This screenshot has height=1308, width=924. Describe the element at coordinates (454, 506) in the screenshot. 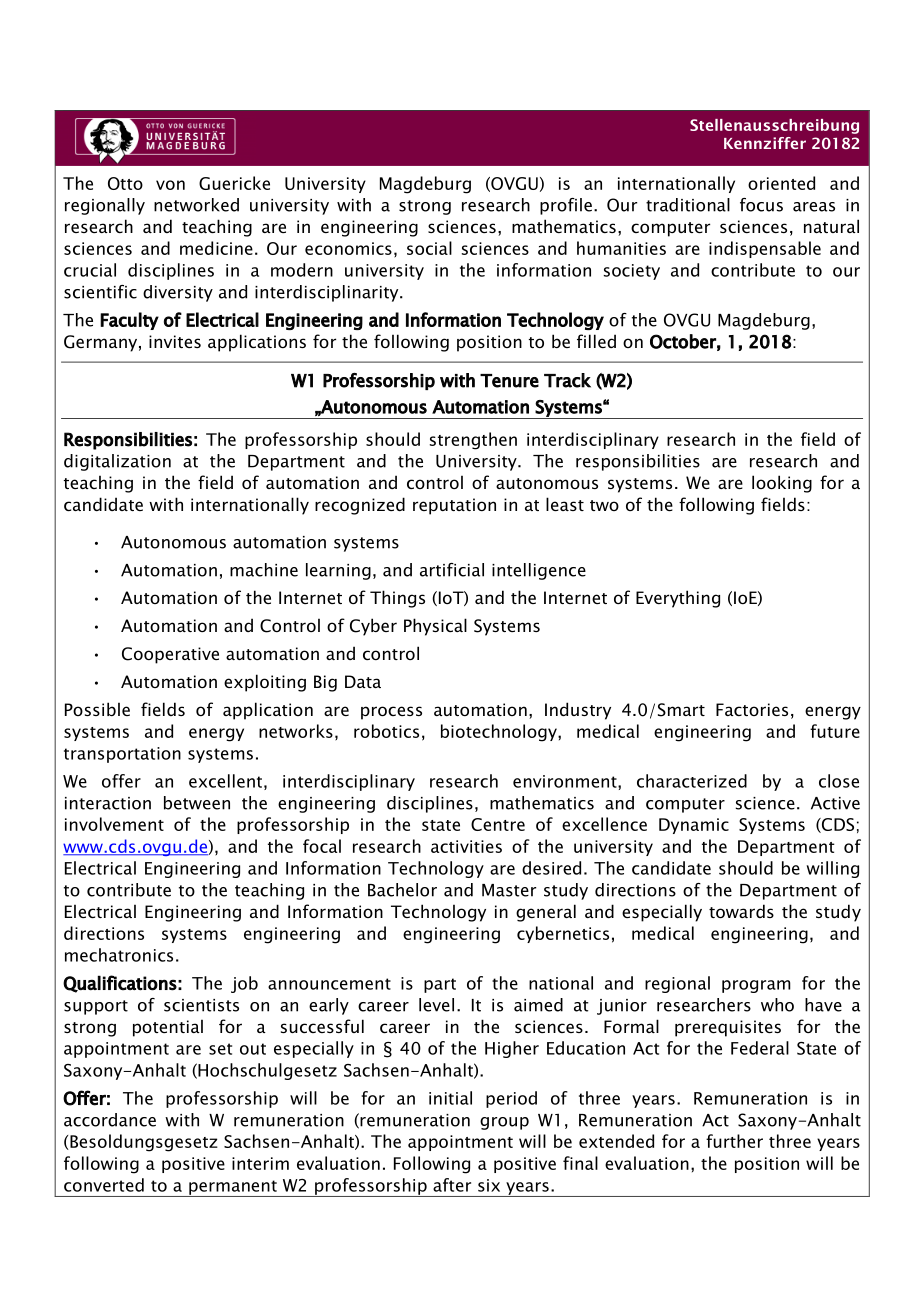

I see `reputation` at that location.
